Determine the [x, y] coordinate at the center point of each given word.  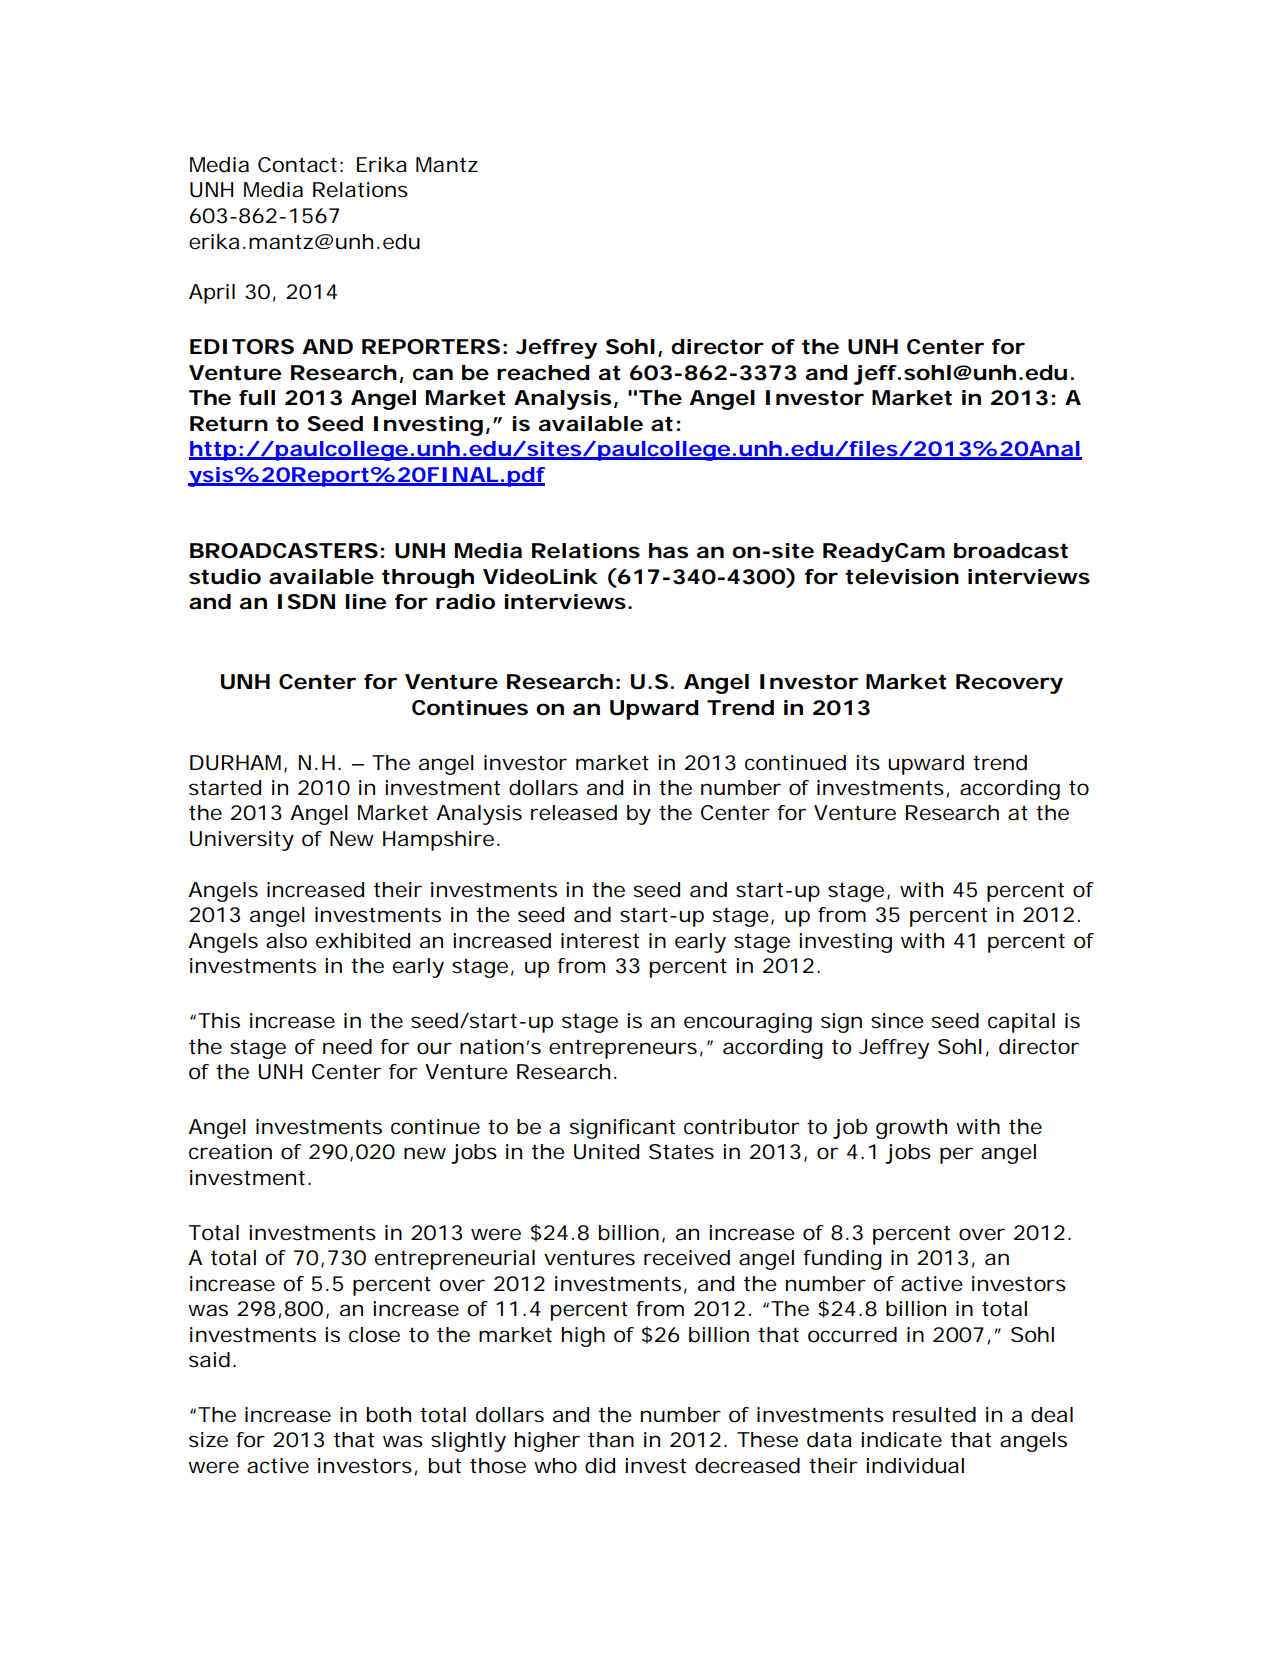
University [242, 841]
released [574, 813]
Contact [297, 165]
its [868, 763]
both [389, 1415]
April [212, 294]
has [668, 551]
